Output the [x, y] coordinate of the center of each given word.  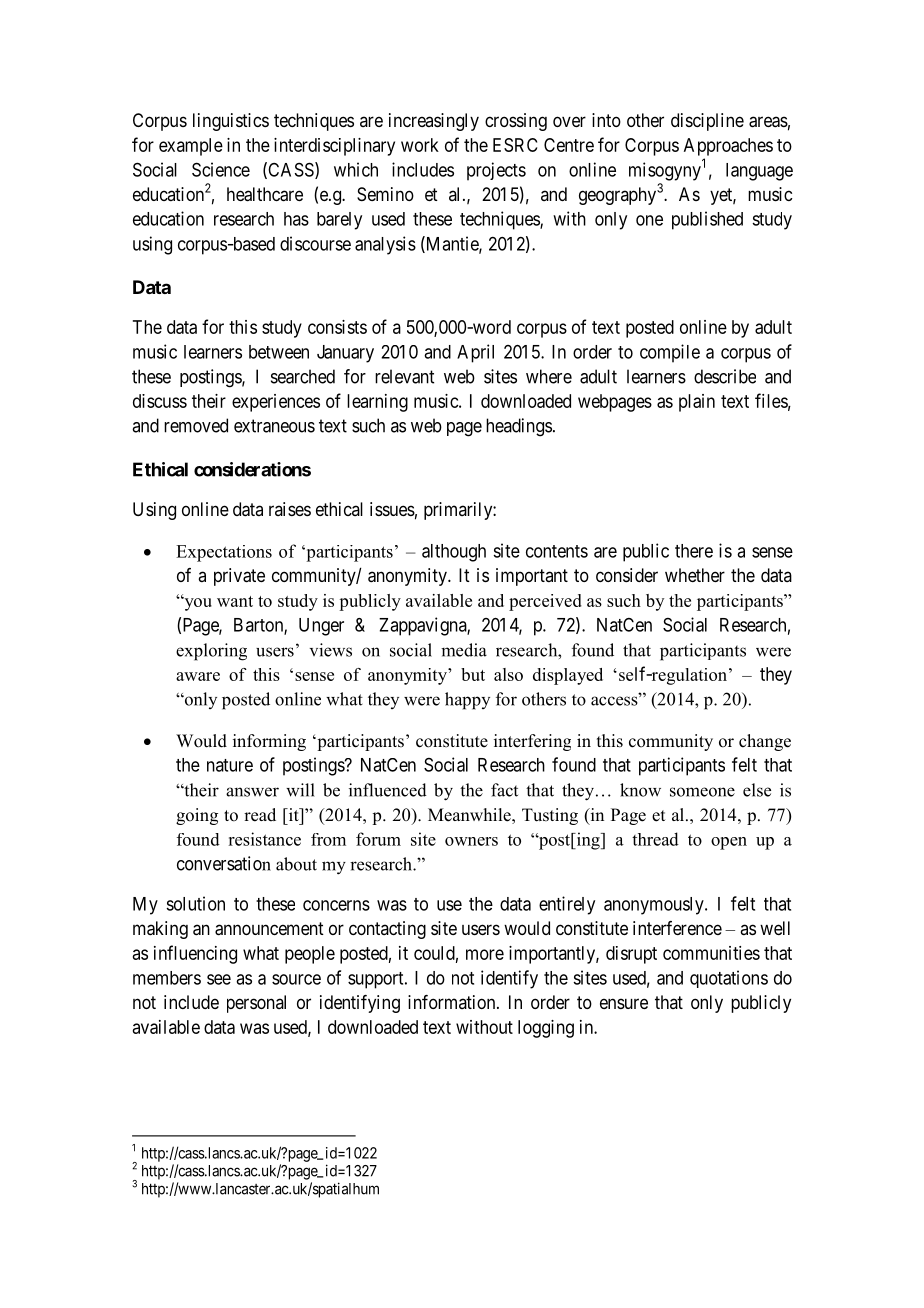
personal [256, 1004]
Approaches [728, 147]
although [454, 553]
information [453, 1002]
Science [221, 169]
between [279, 352]
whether [695, 575]
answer [252, 792]
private [239, 577]
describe [725, 376]
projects [496, 171]
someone [702, 792]
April [475, 353]
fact [504, 790]
